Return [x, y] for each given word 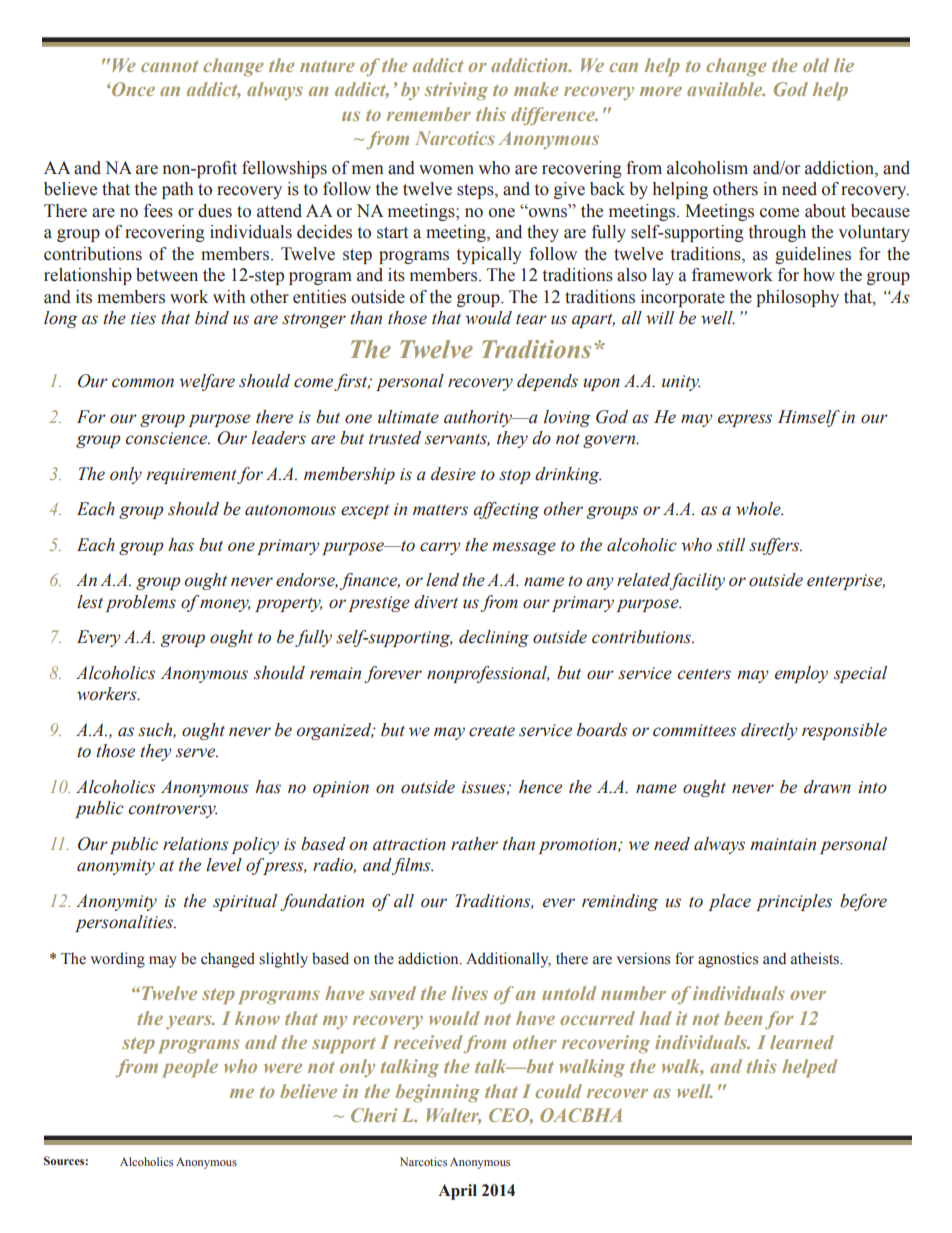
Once [132, 89]
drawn [827, 787]
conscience [167, 438]
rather [474, 844]
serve [197, 753]
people [190, 1068]
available [726, 89]
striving [456, 91]
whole [759, 509]
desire [453, 474]
